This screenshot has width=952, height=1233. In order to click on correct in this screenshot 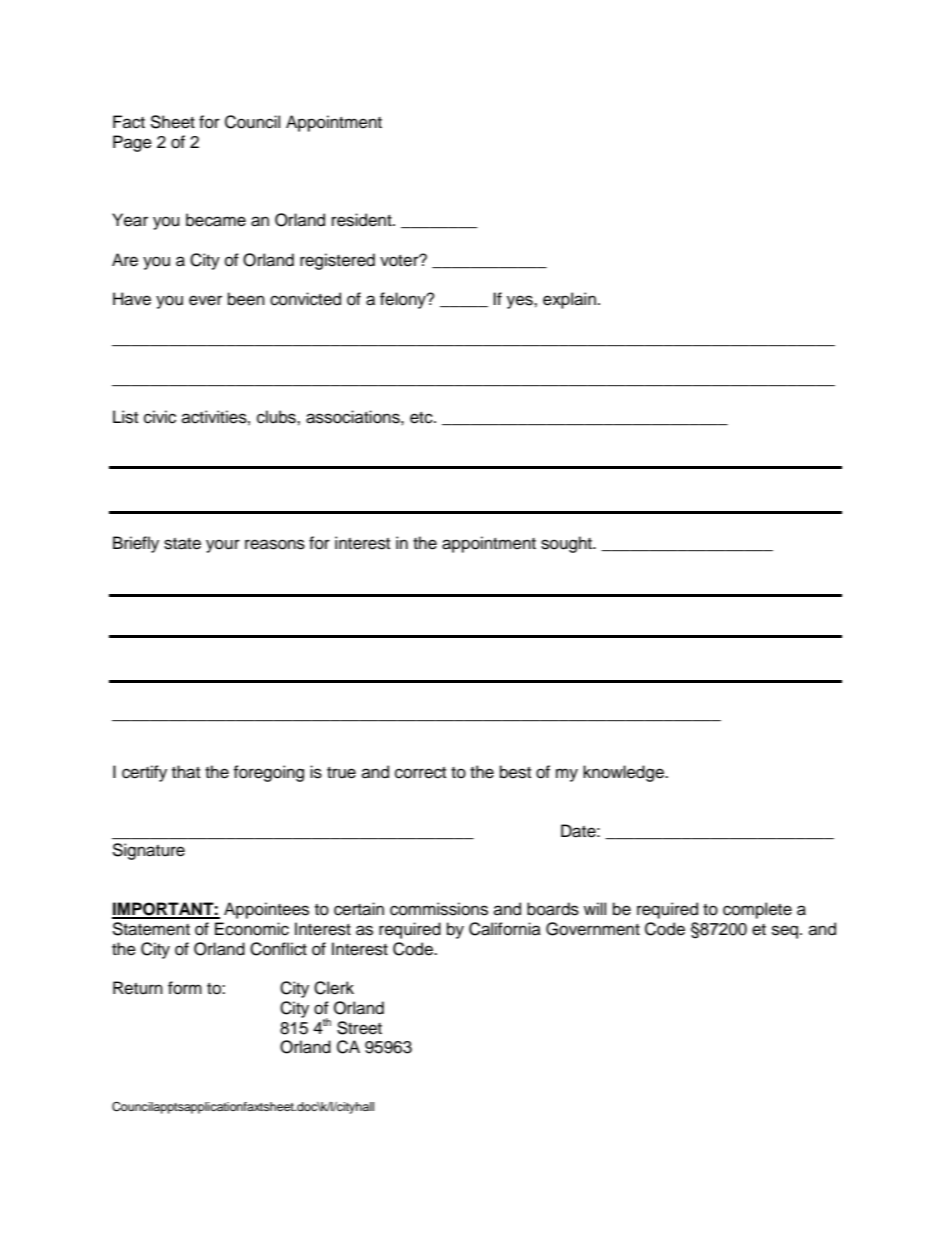, I will do `click(420, 773)`.
